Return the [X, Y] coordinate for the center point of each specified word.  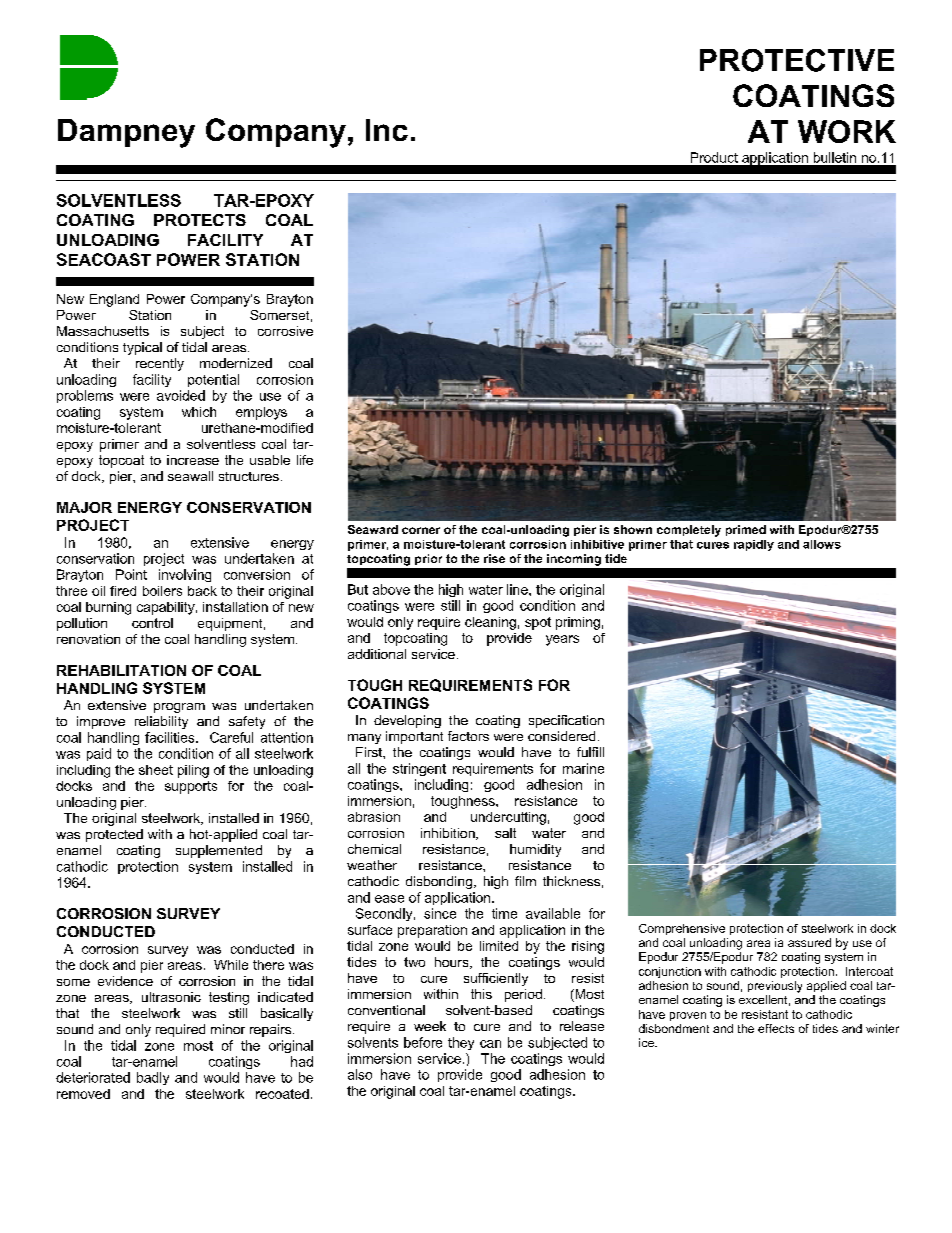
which [199, 412]
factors [468, 736]
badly [153, 1078]
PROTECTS [200, 220]
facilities [171, 737]
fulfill [590, 752]
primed [746, 530]
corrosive [285, 331]
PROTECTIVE [797, 60]
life [305, 460]
